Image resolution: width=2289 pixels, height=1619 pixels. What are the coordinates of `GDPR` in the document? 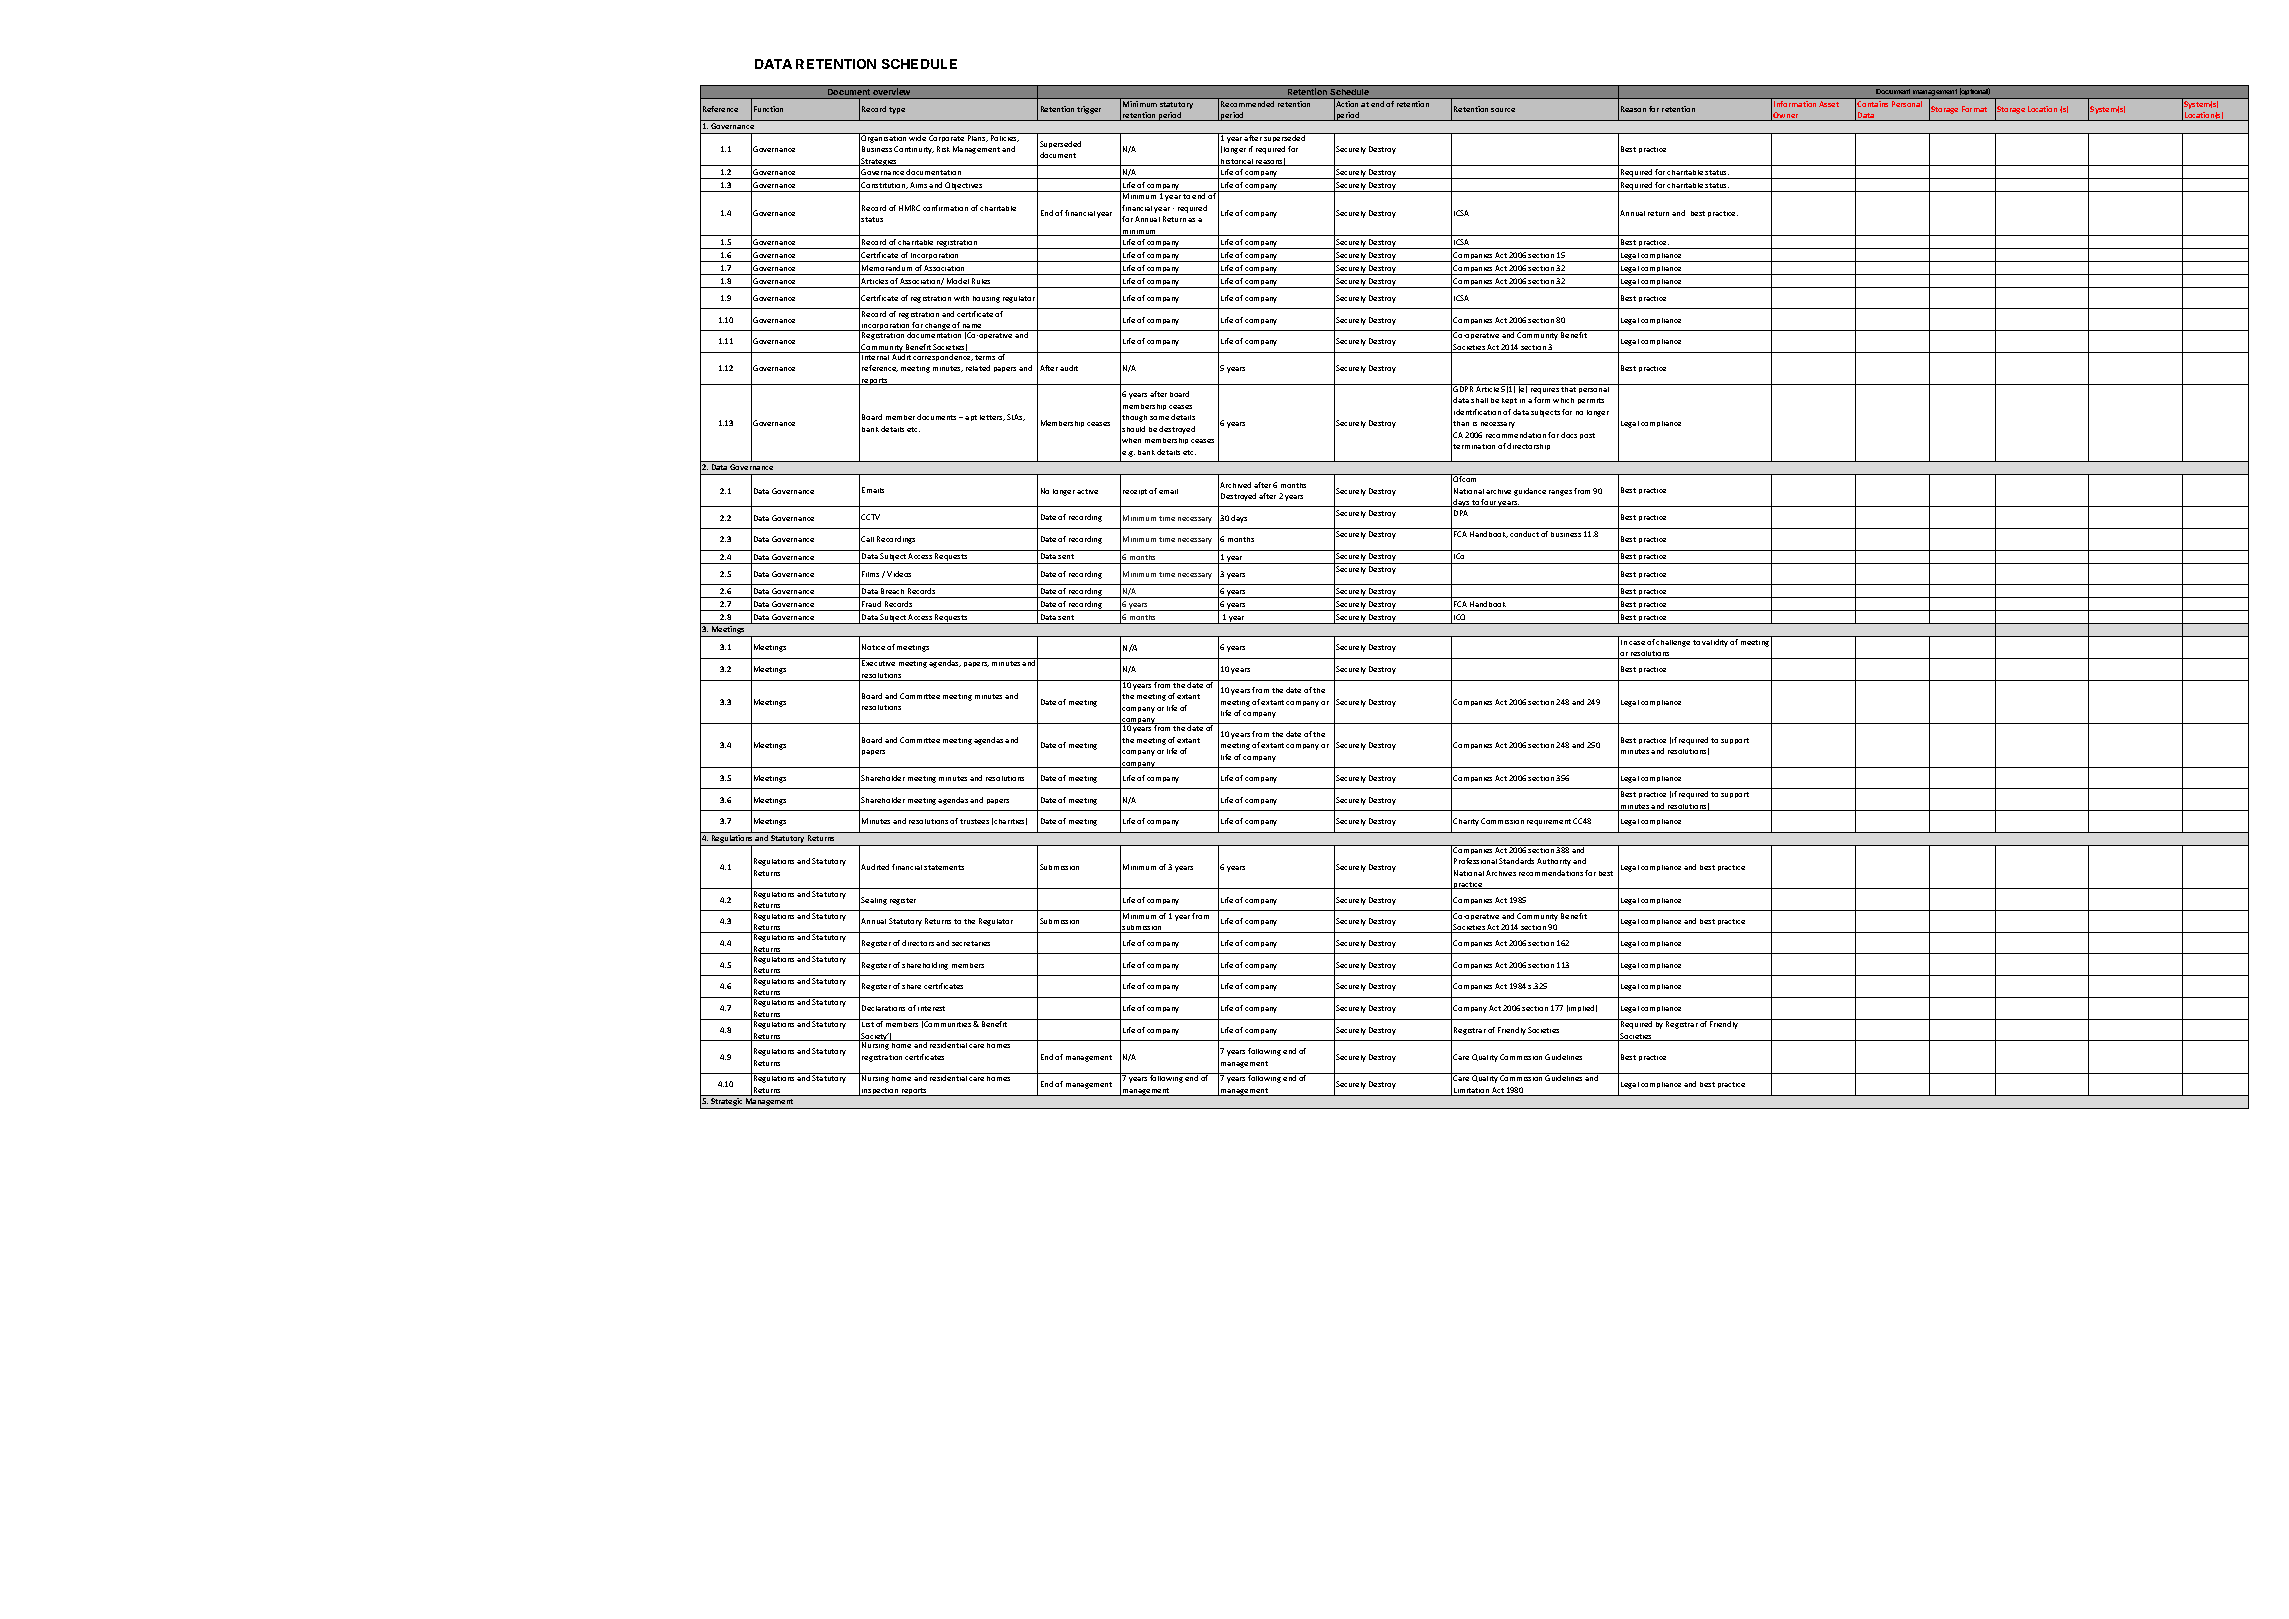 It's located at (1464, 388).
